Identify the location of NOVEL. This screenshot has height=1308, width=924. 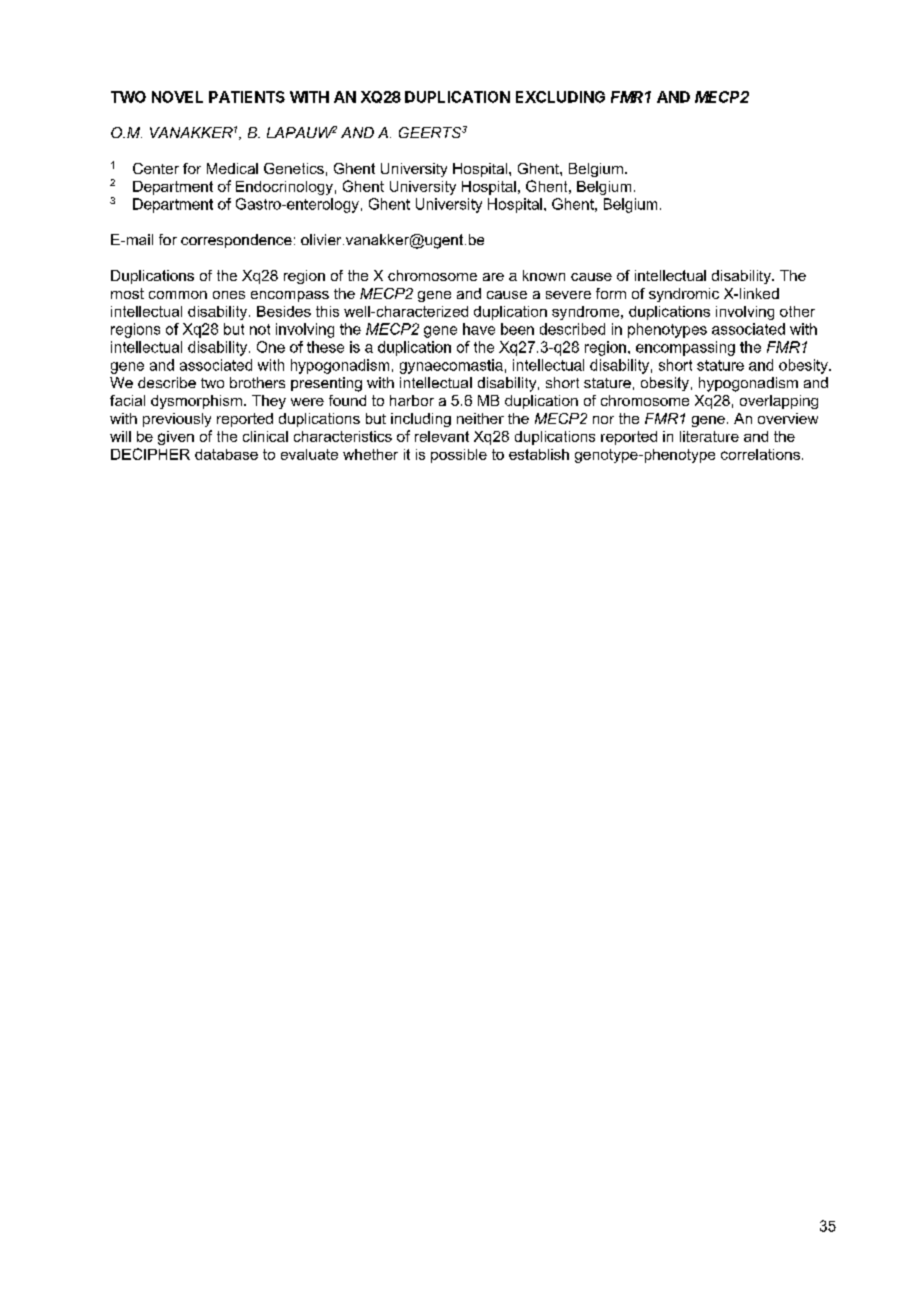
(177, 97).
